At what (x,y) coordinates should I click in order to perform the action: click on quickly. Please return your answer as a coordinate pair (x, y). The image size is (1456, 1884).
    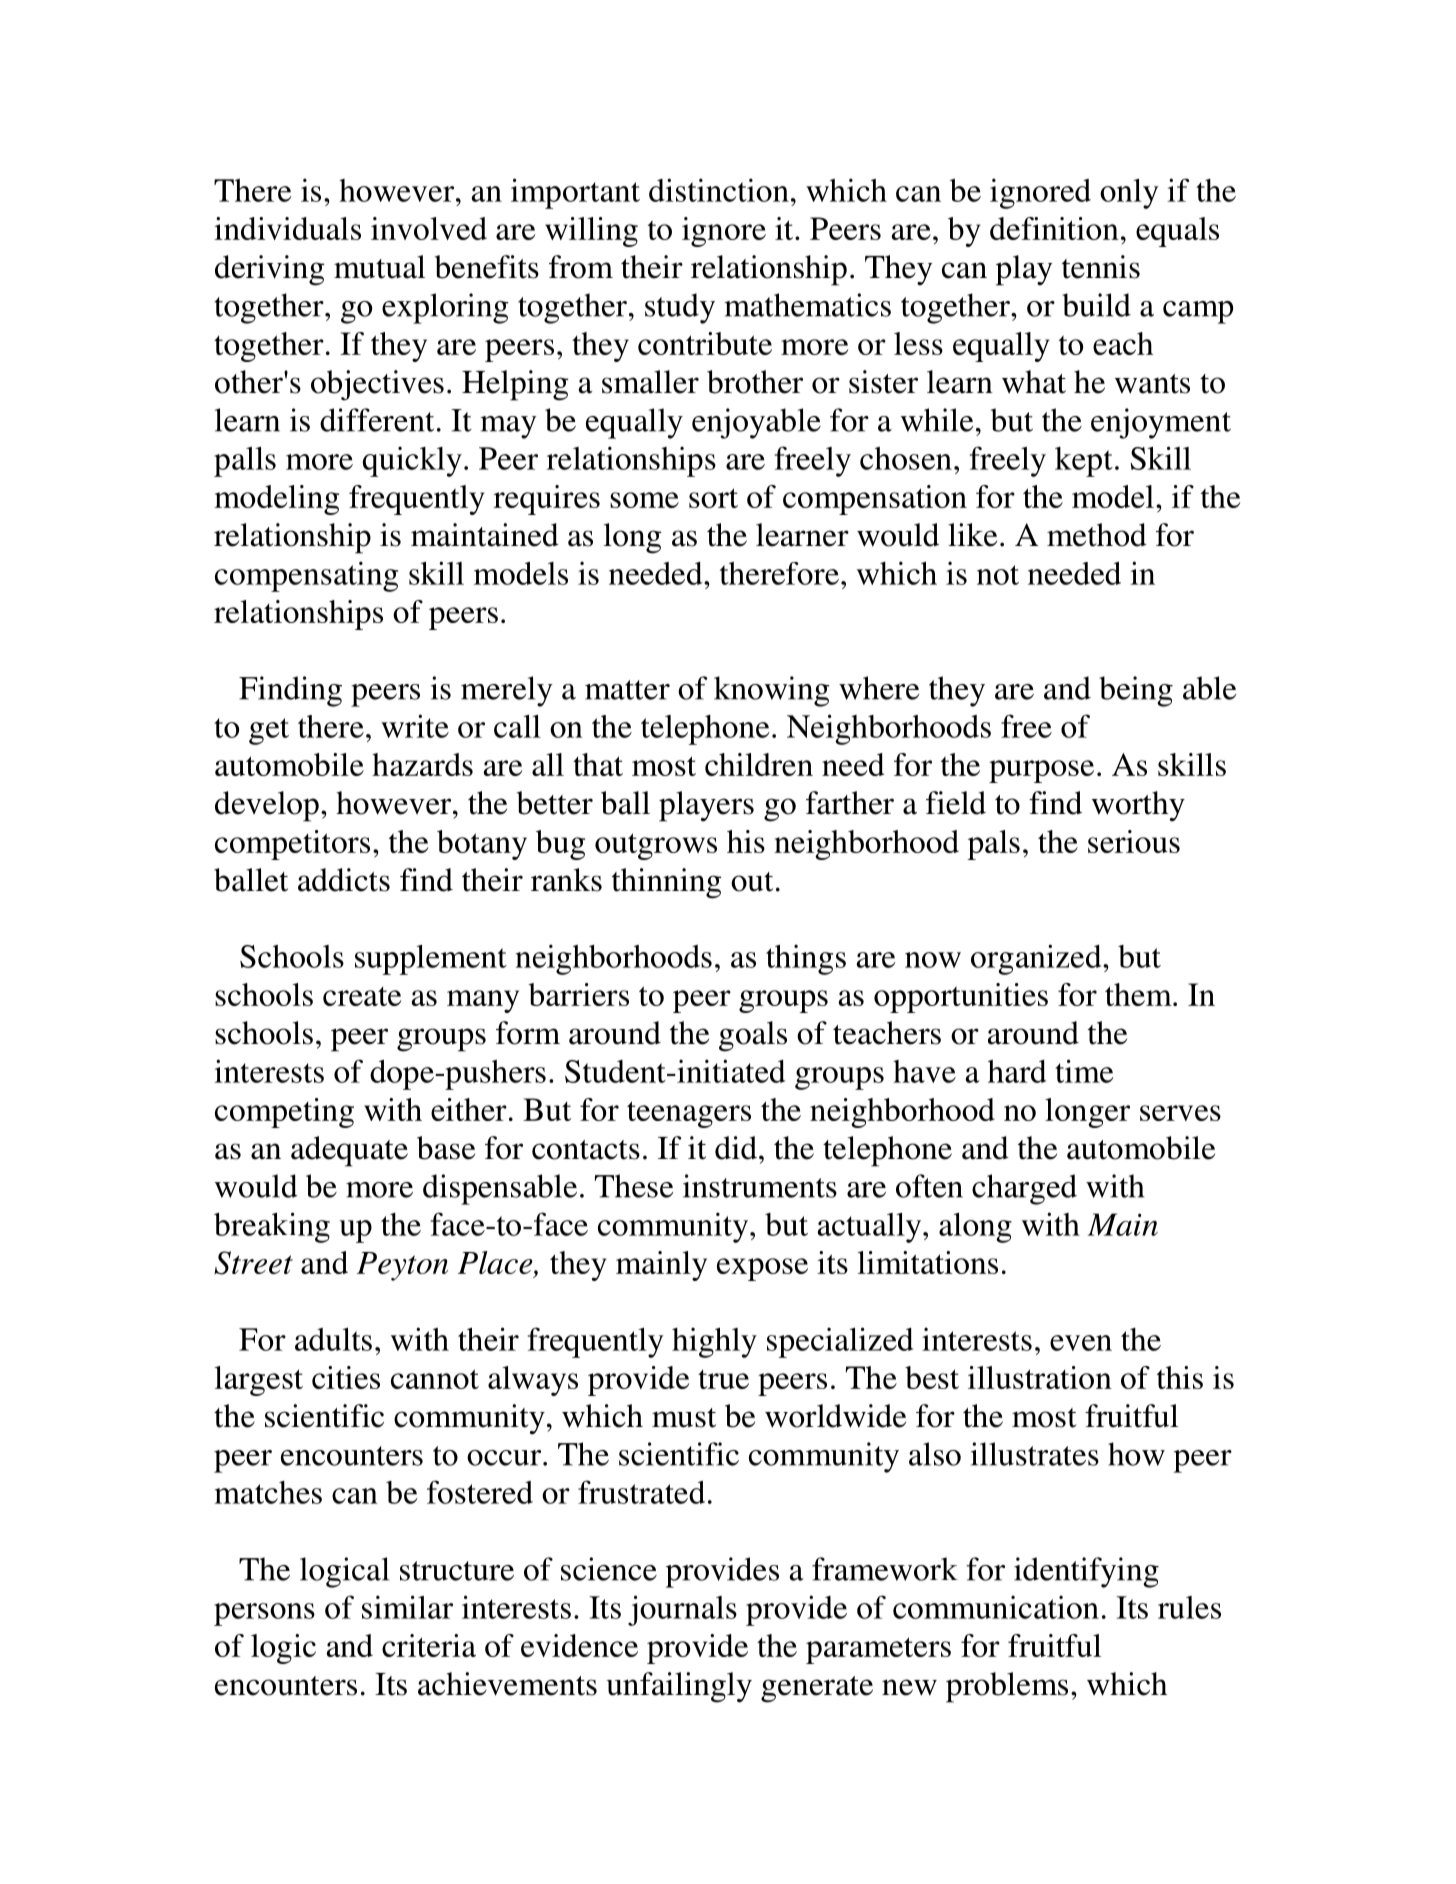
    Looking at the image, I should click on (412, 461).
